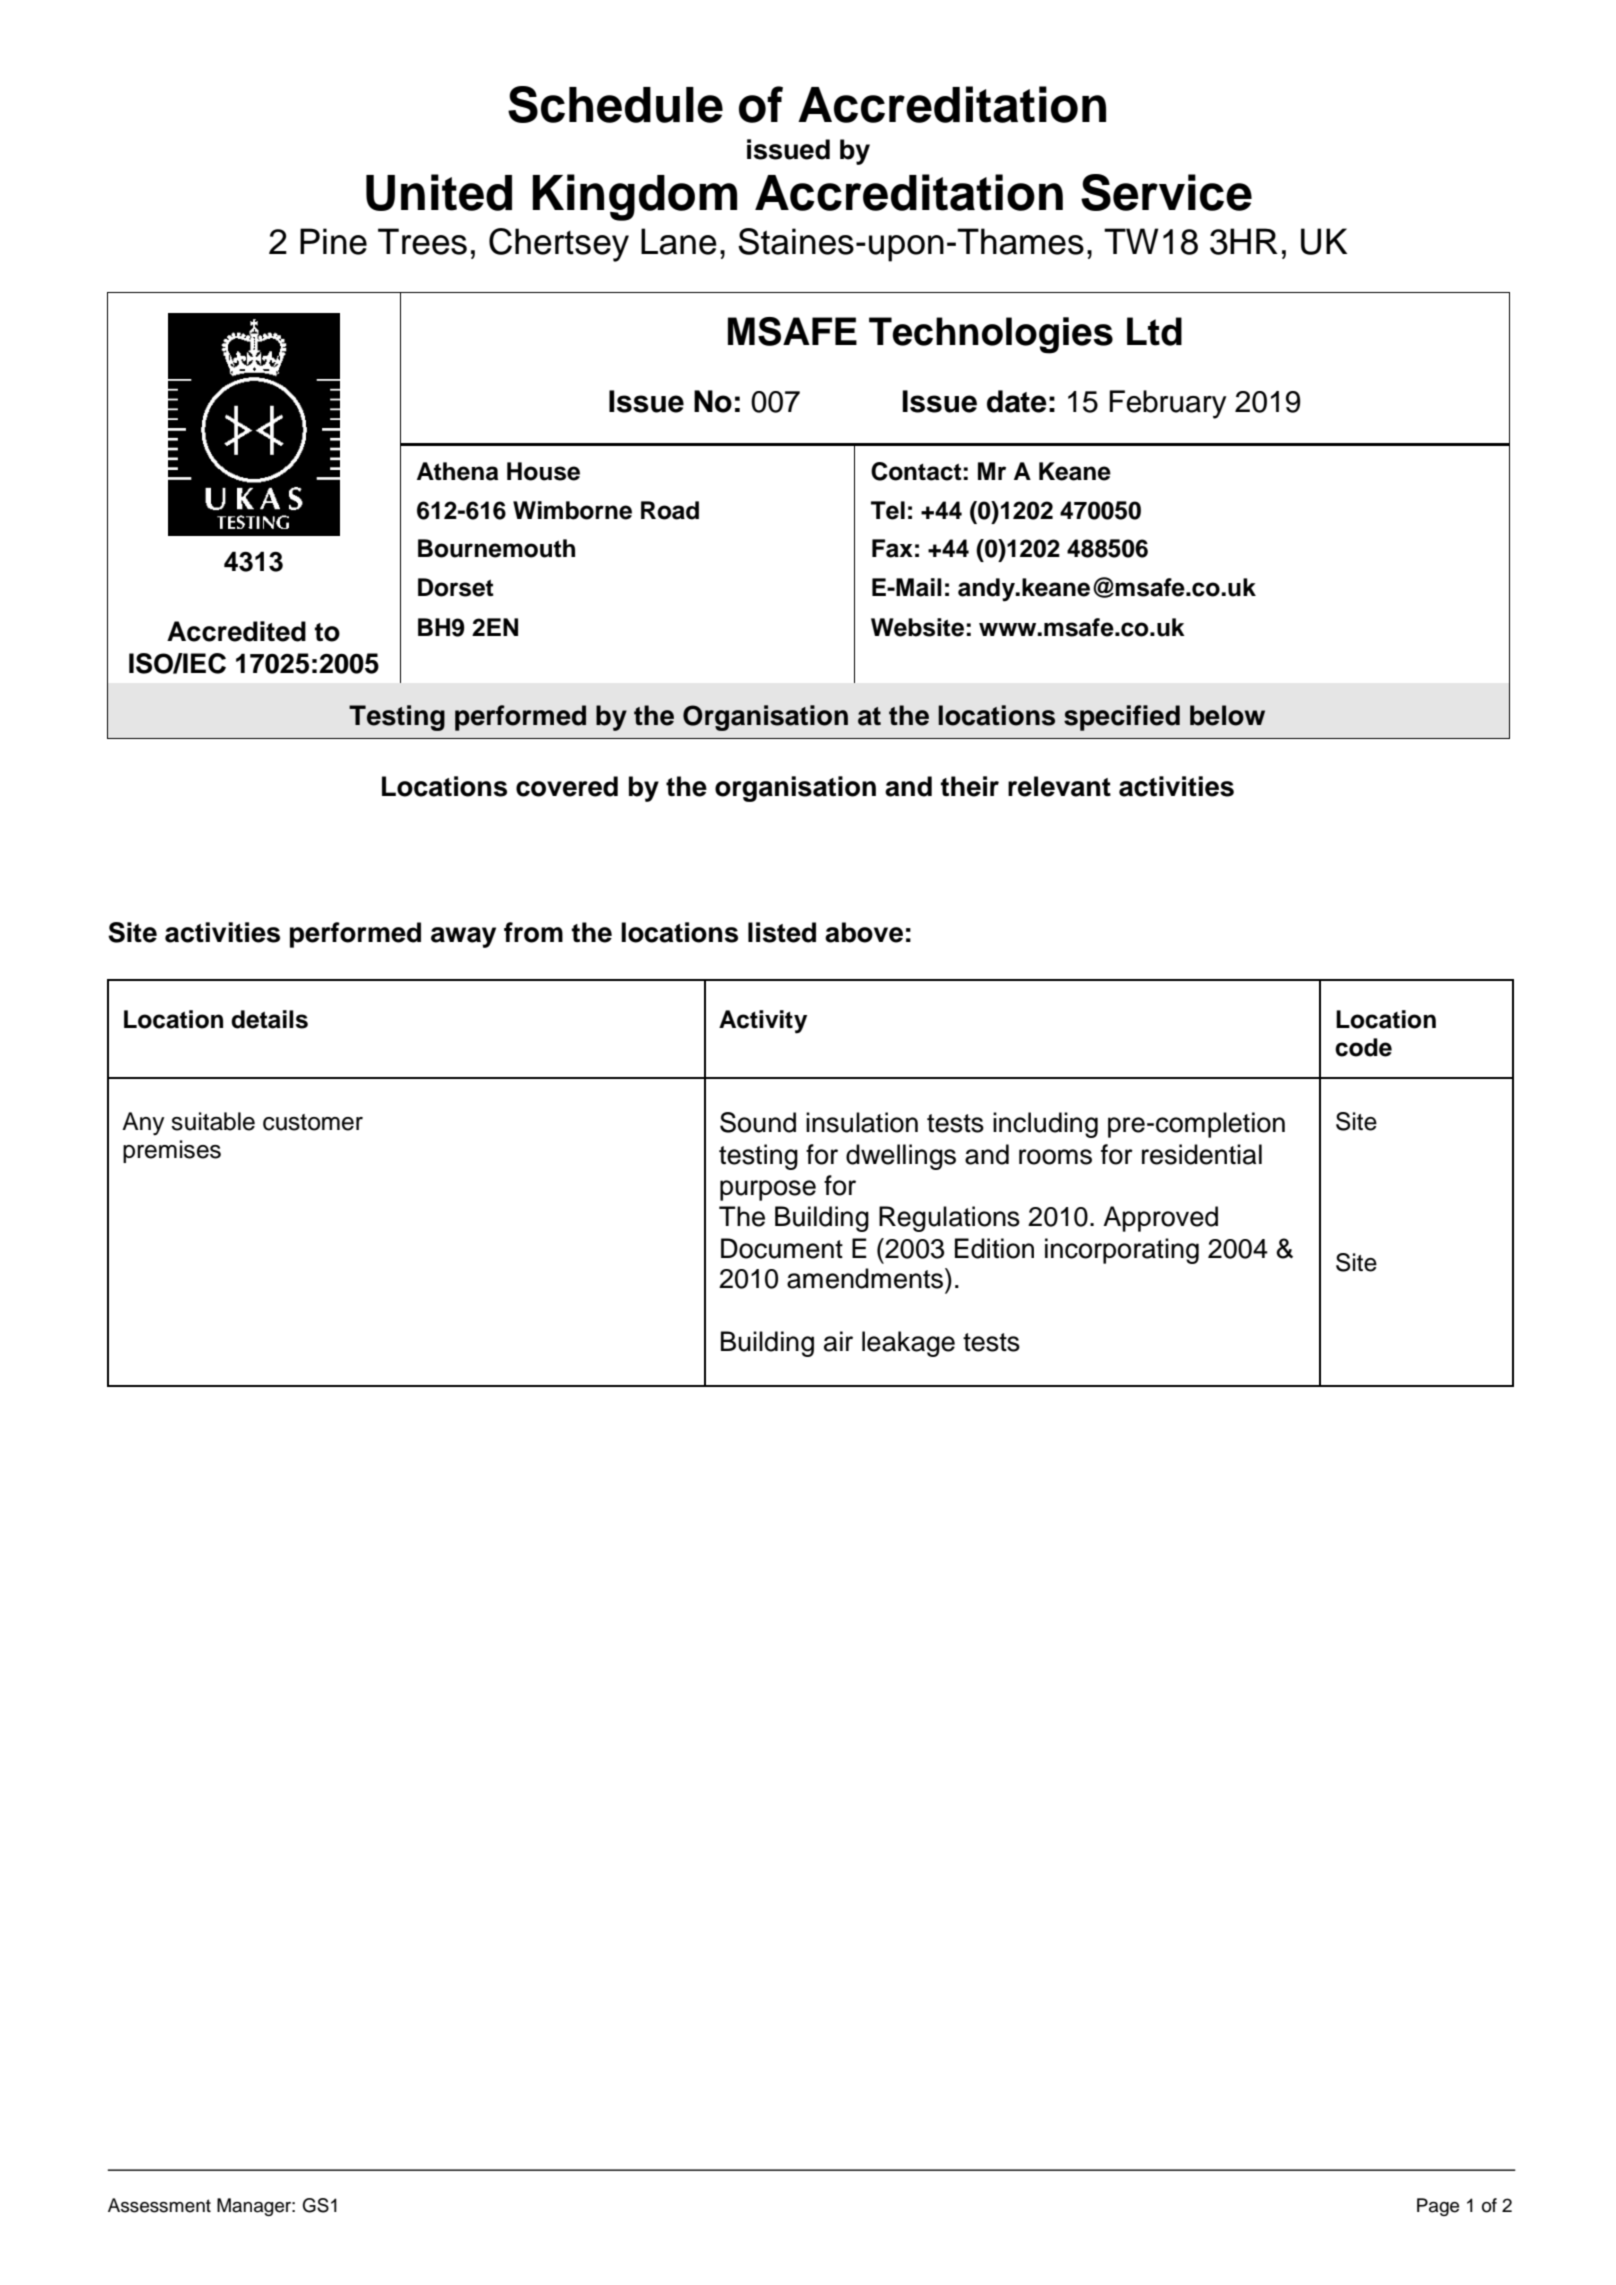 The image size is (1616, 2285). Describe the element at coordinates (463, 937) in the screenshot. I see `away` at that location.
